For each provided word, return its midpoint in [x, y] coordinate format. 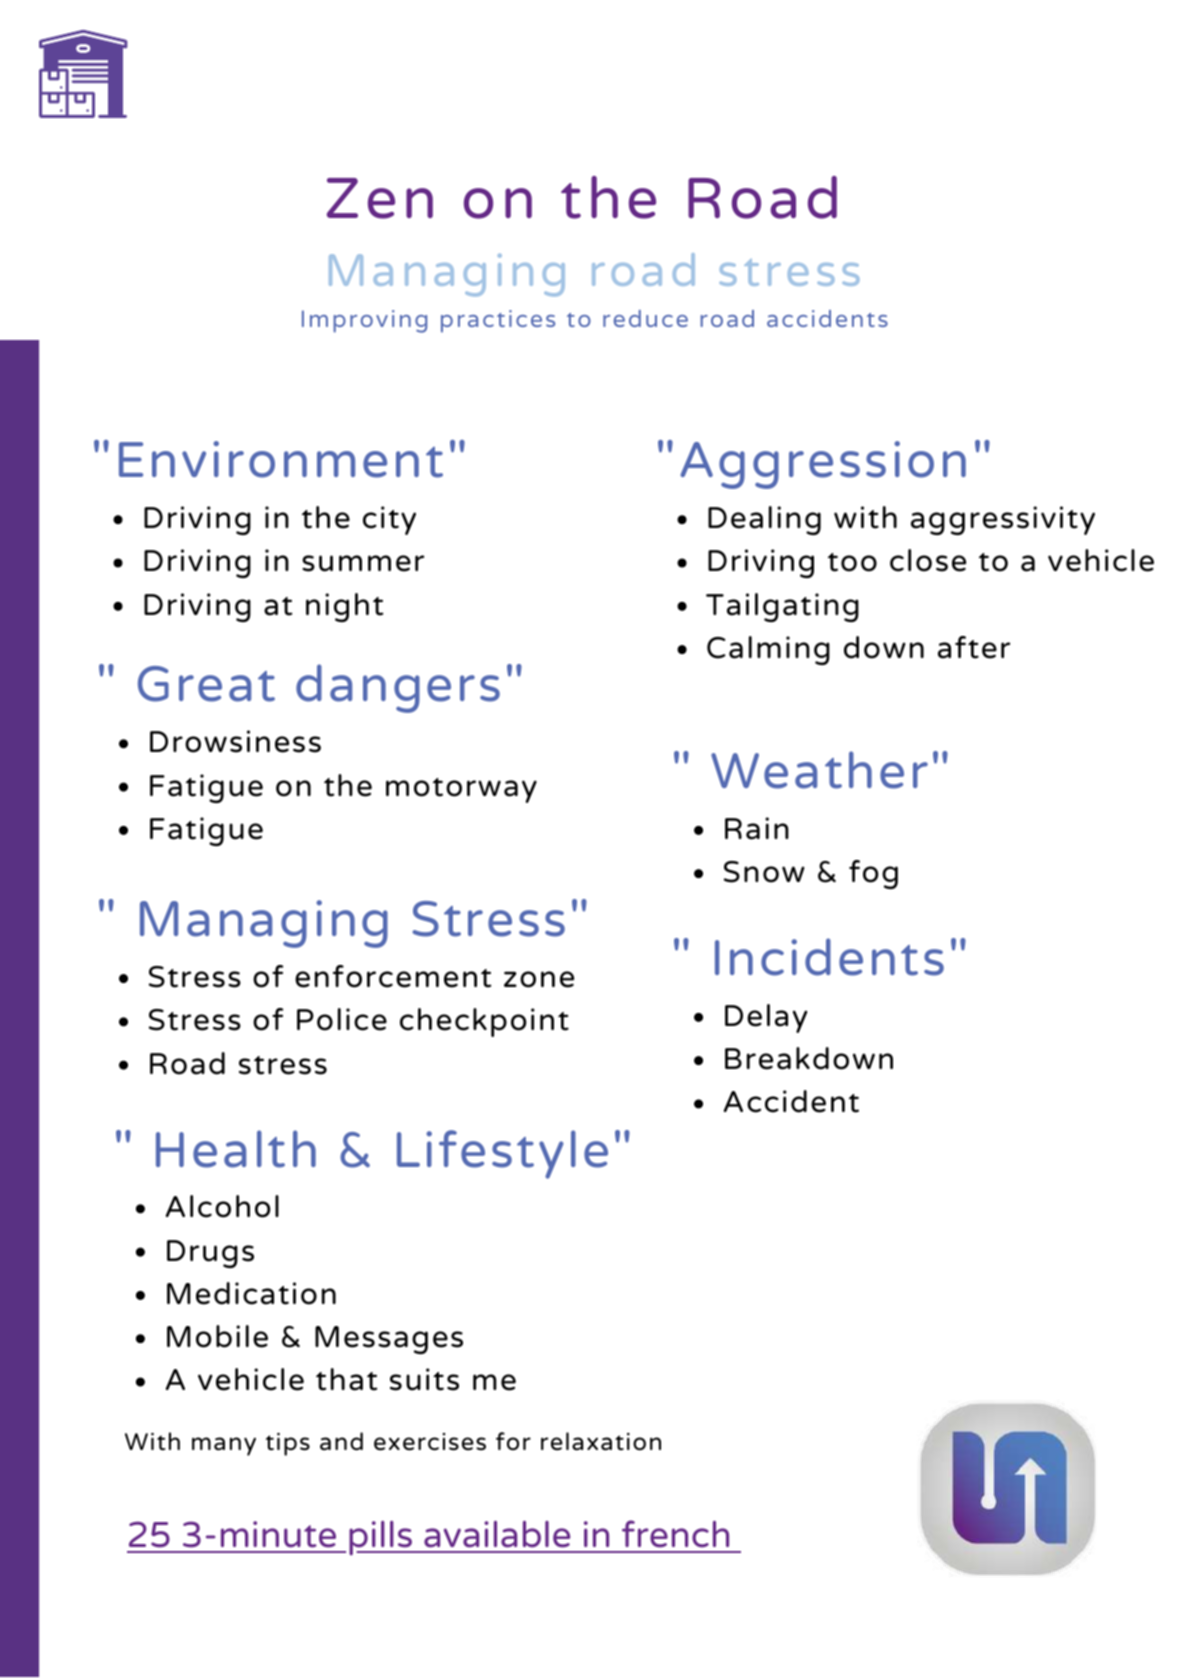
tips [288, 1444]
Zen [380, 198]
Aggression [823, 465]
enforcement [393, 976]
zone [539, 979]
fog [873, 874]
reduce [645, 318]
